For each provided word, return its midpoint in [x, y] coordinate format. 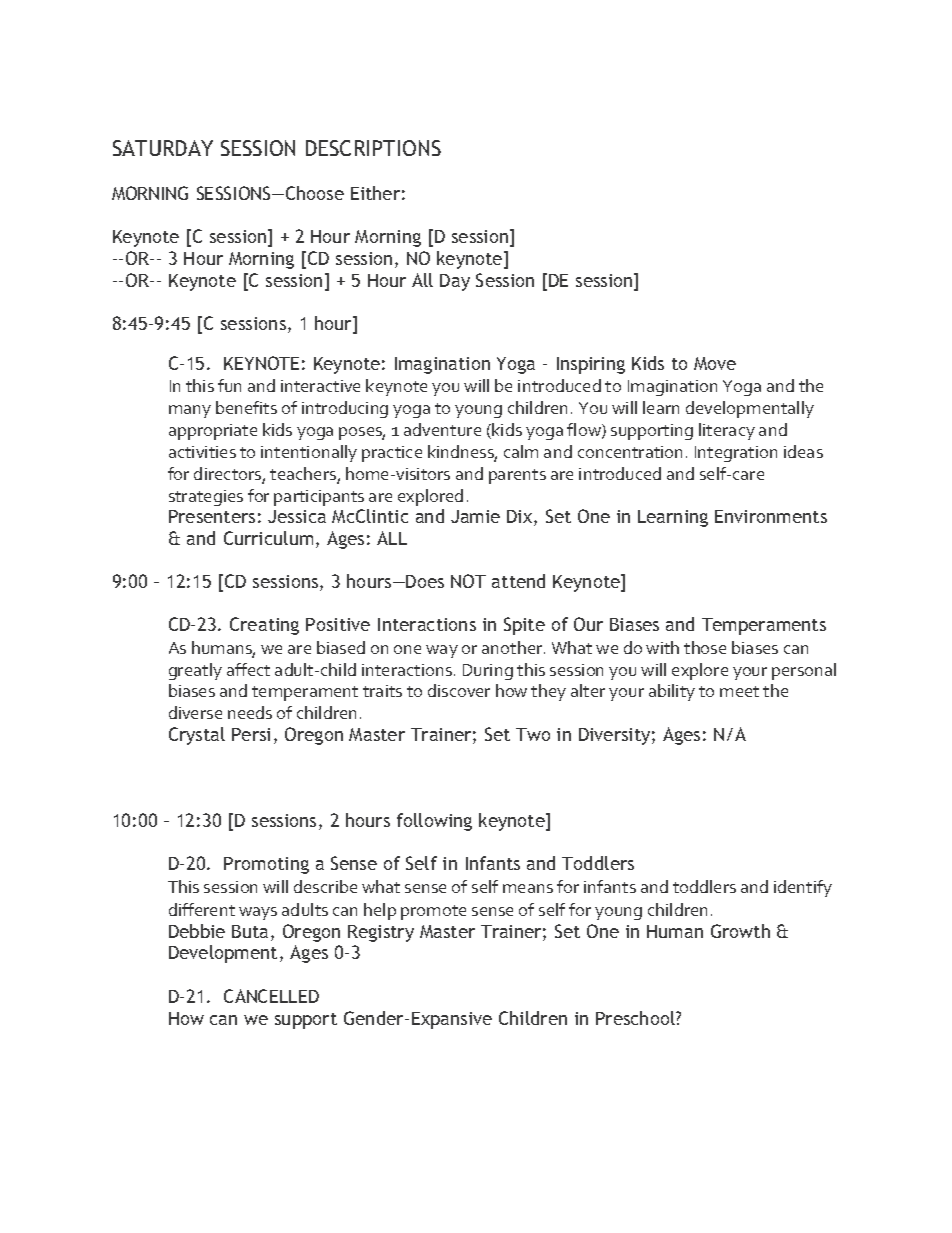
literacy [727, 431]
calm [521, 451]
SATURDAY [163, 148]
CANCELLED [271, 996]
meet [739, 691]
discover [459, 690]
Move [715, 363]
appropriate [213, 432]
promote [433, 912]
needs [250, 712]
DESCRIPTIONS [373, 148]
